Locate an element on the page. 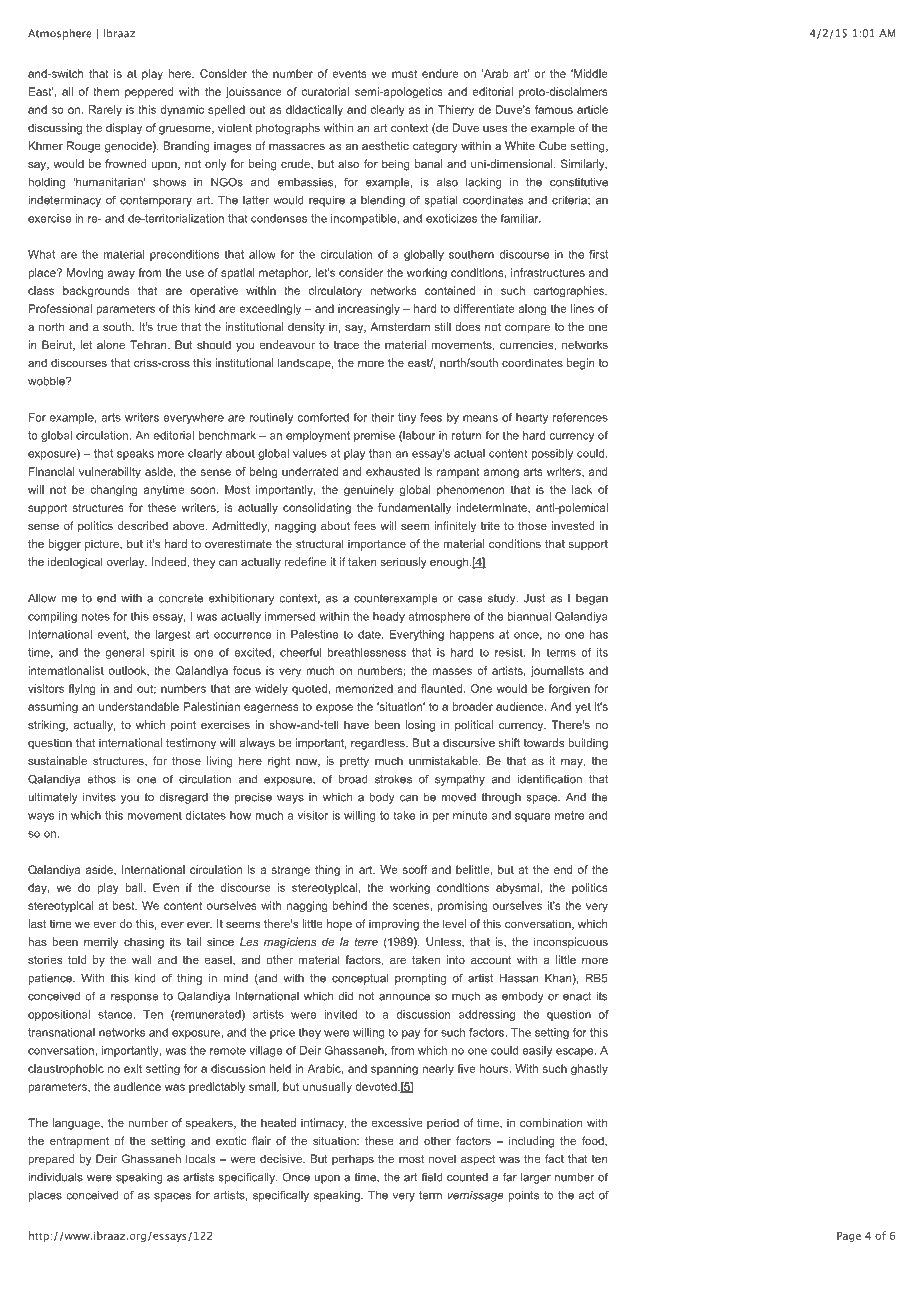  Page is located at coordinates (849, 1237).
